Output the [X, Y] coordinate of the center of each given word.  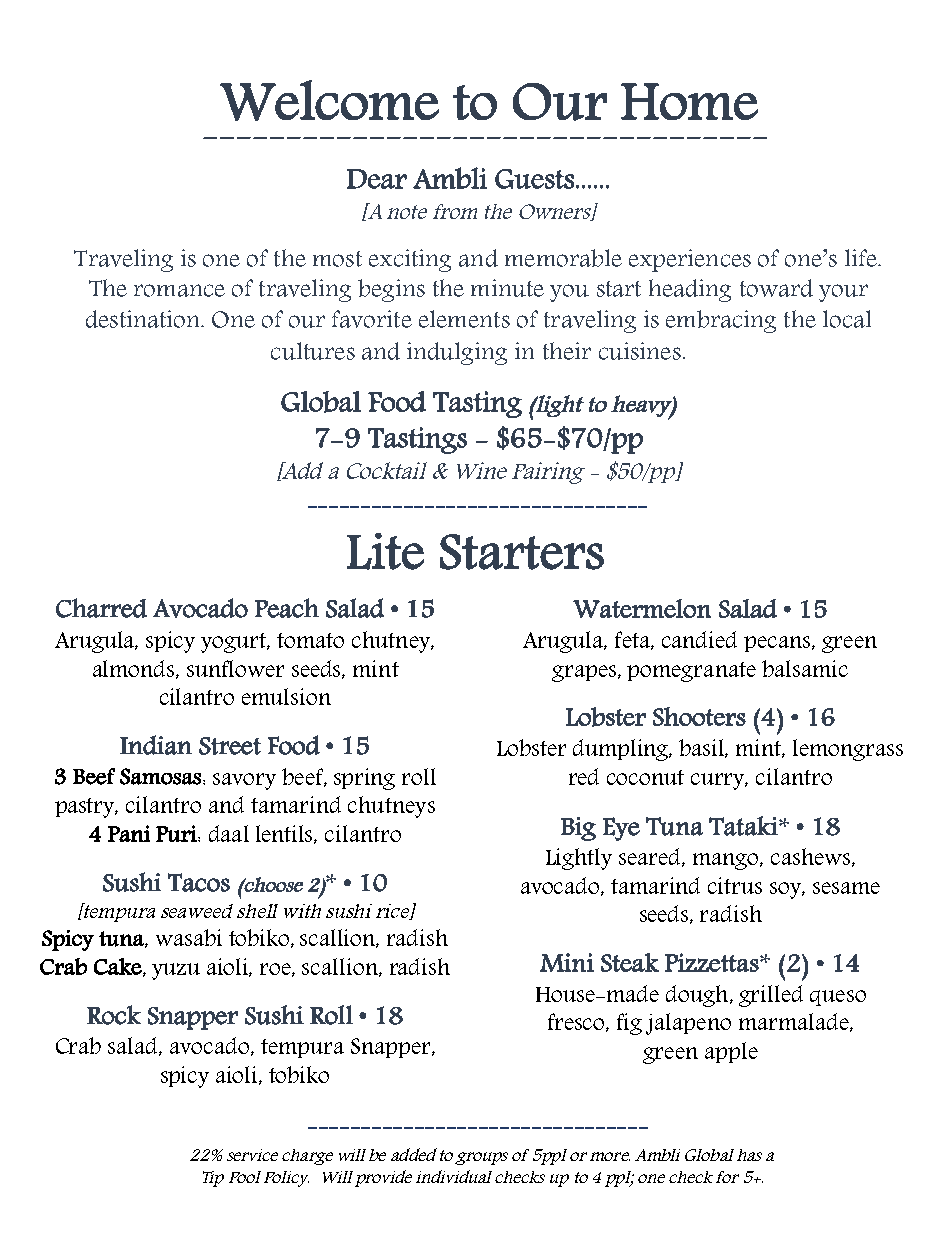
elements [464, 319]
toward [776, 288]
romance [179, 290]
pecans [778, 644]
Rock [114, 1015]
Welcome [329, 100]
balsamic [805, 668]
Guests [534, 179]
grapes [585, 673]
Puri [177, 833]
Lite [385, 551]
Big [578, 829]
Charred [101, 608]
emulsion [286, 696]
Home [689, 101]
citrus [735, 885]
